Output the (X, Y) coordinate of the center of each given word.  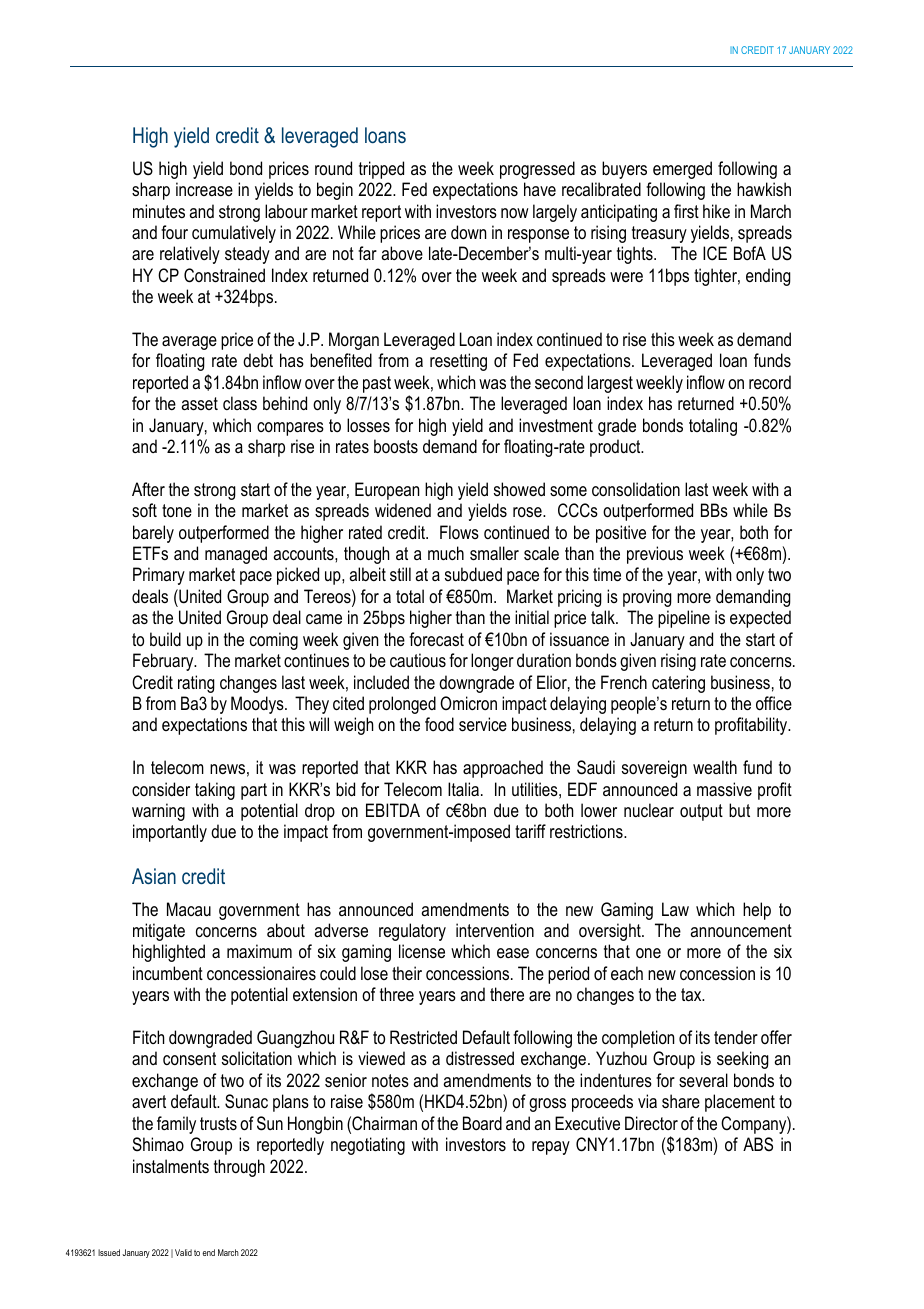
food (439, 724)
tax (692, 994)
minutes (159, 211)
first (686, 211)
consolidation (636, 489)
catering (678, 684)
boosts (396, 446)
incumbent (168, 973)
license (422, 951)
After (148, 489)
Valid (183, 1252)
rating (196, 684)
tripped (381, 170)
